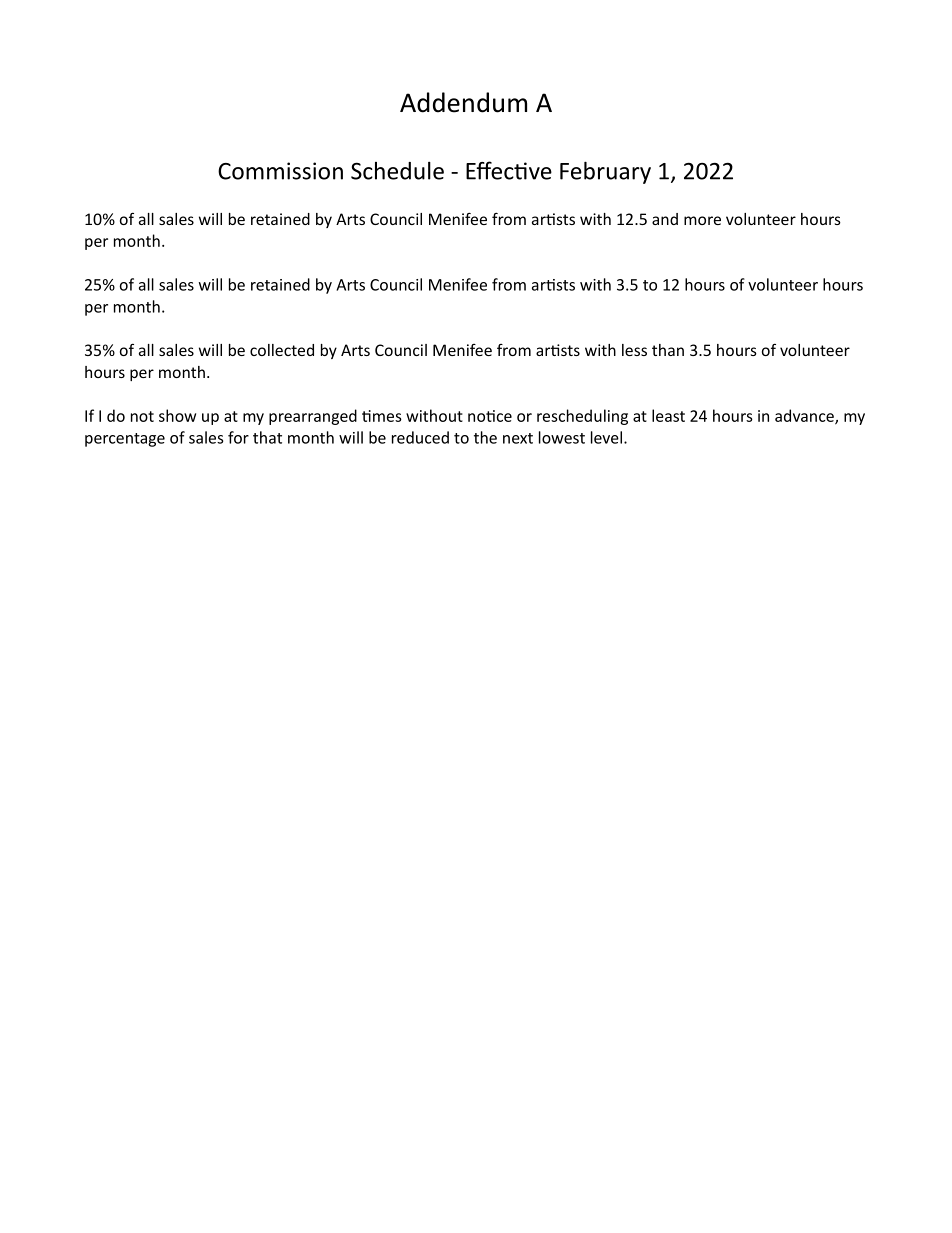 The image size is (952, 1233). I want to click on Commission, so click(280, 171).
